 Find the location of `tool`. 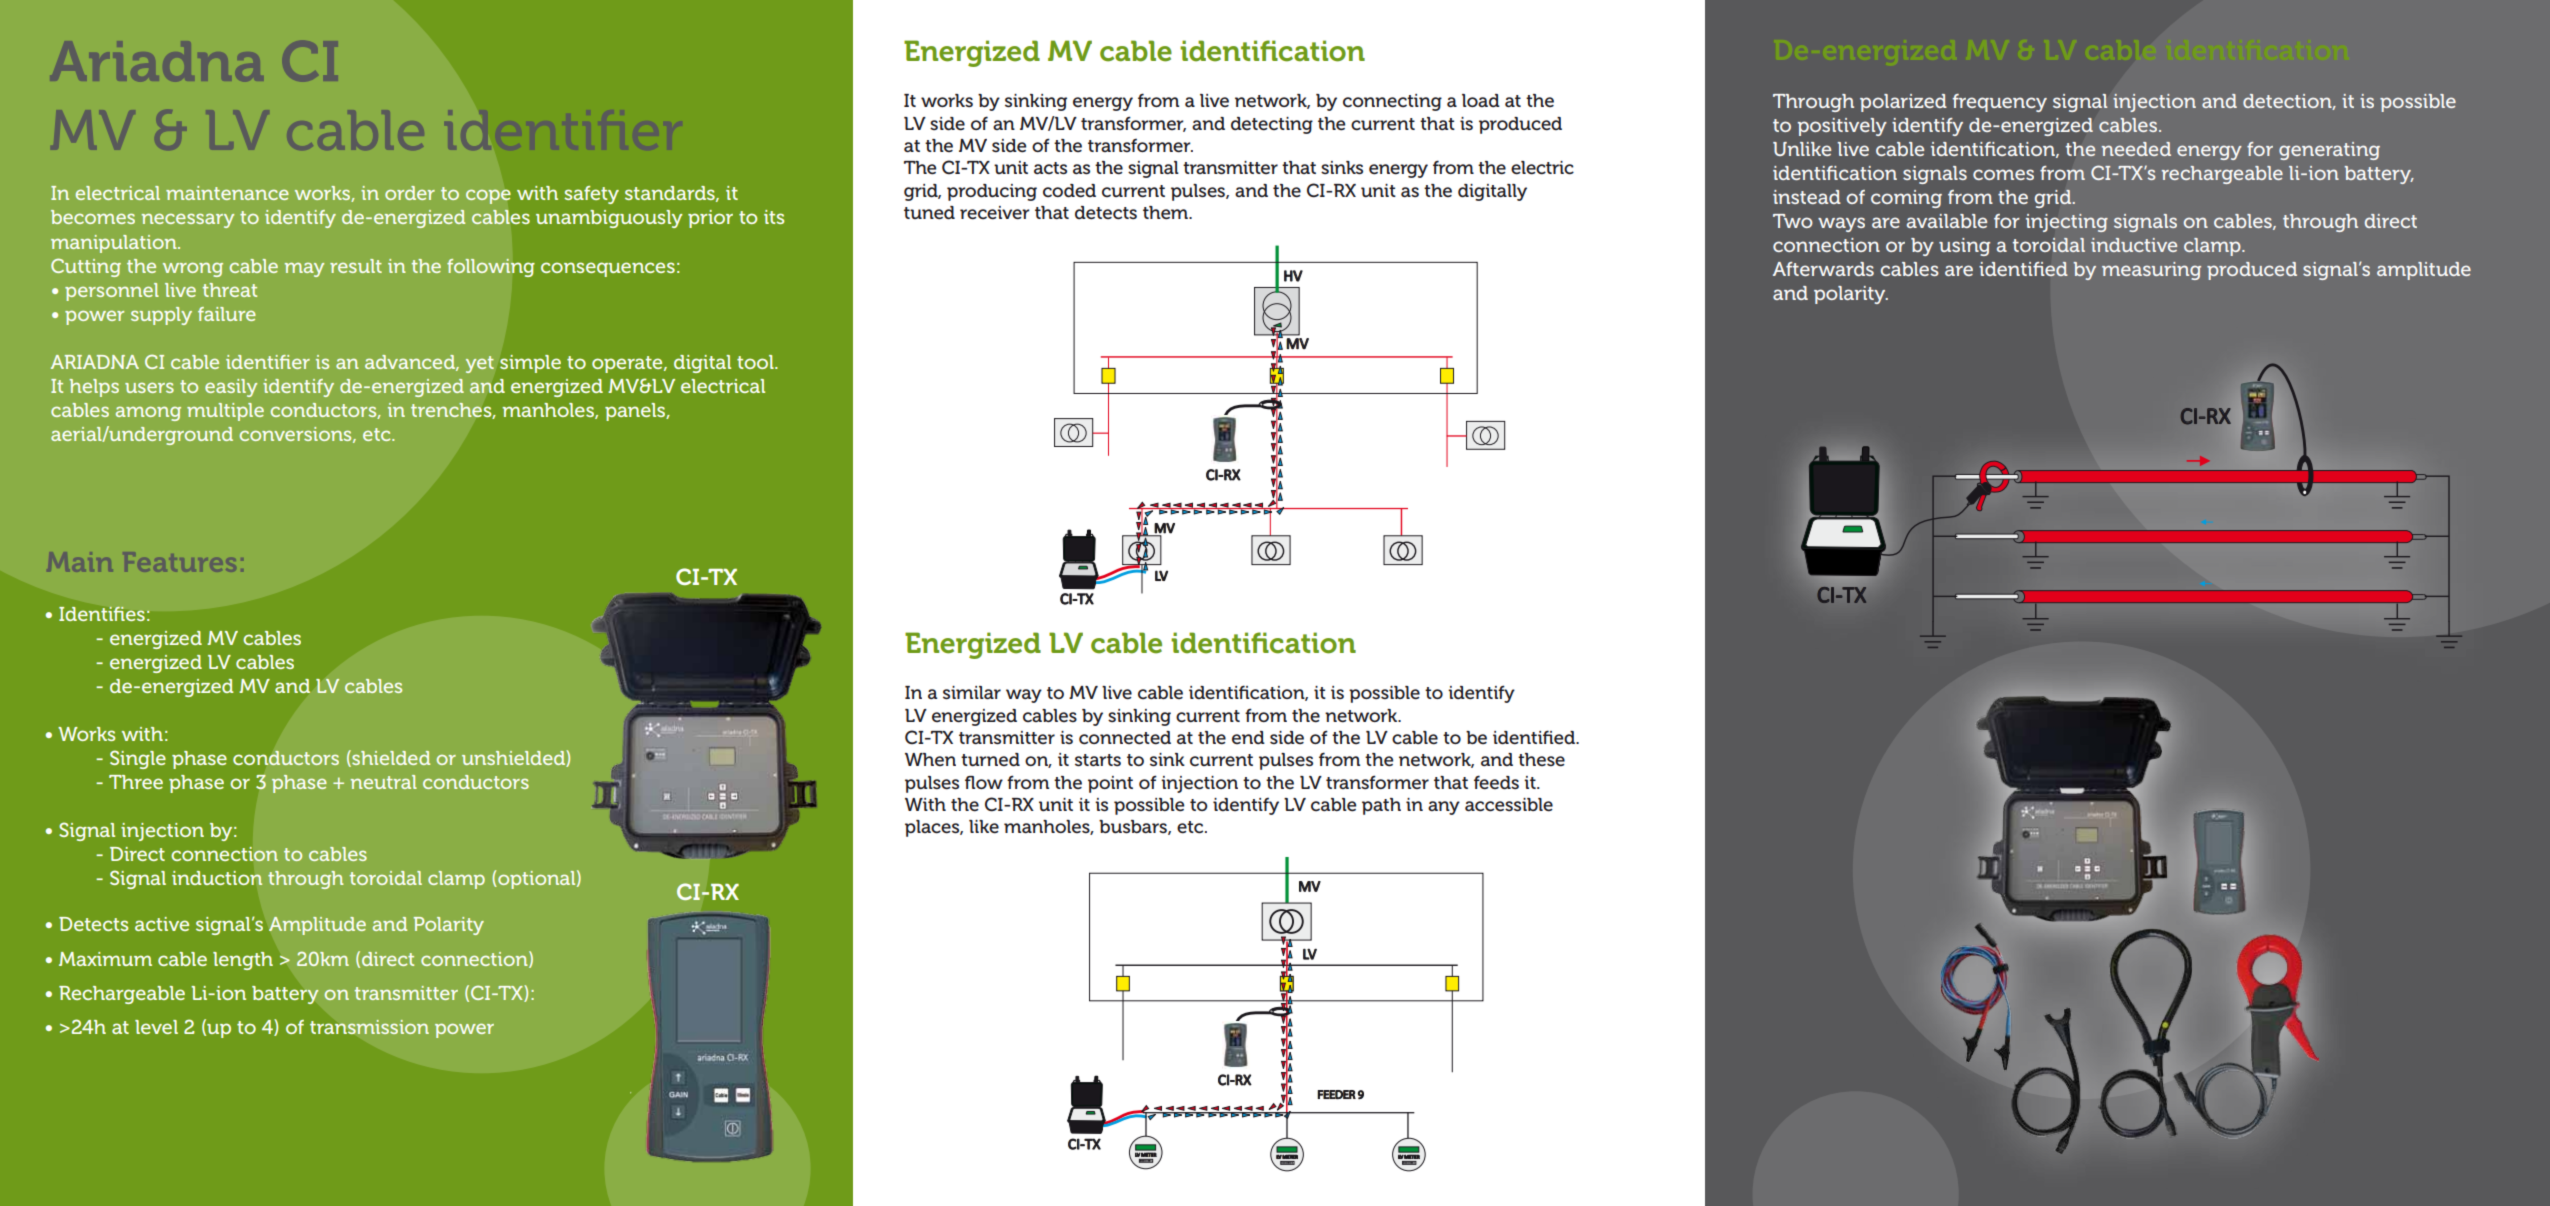

tool is located at coordinates (756, 362).
